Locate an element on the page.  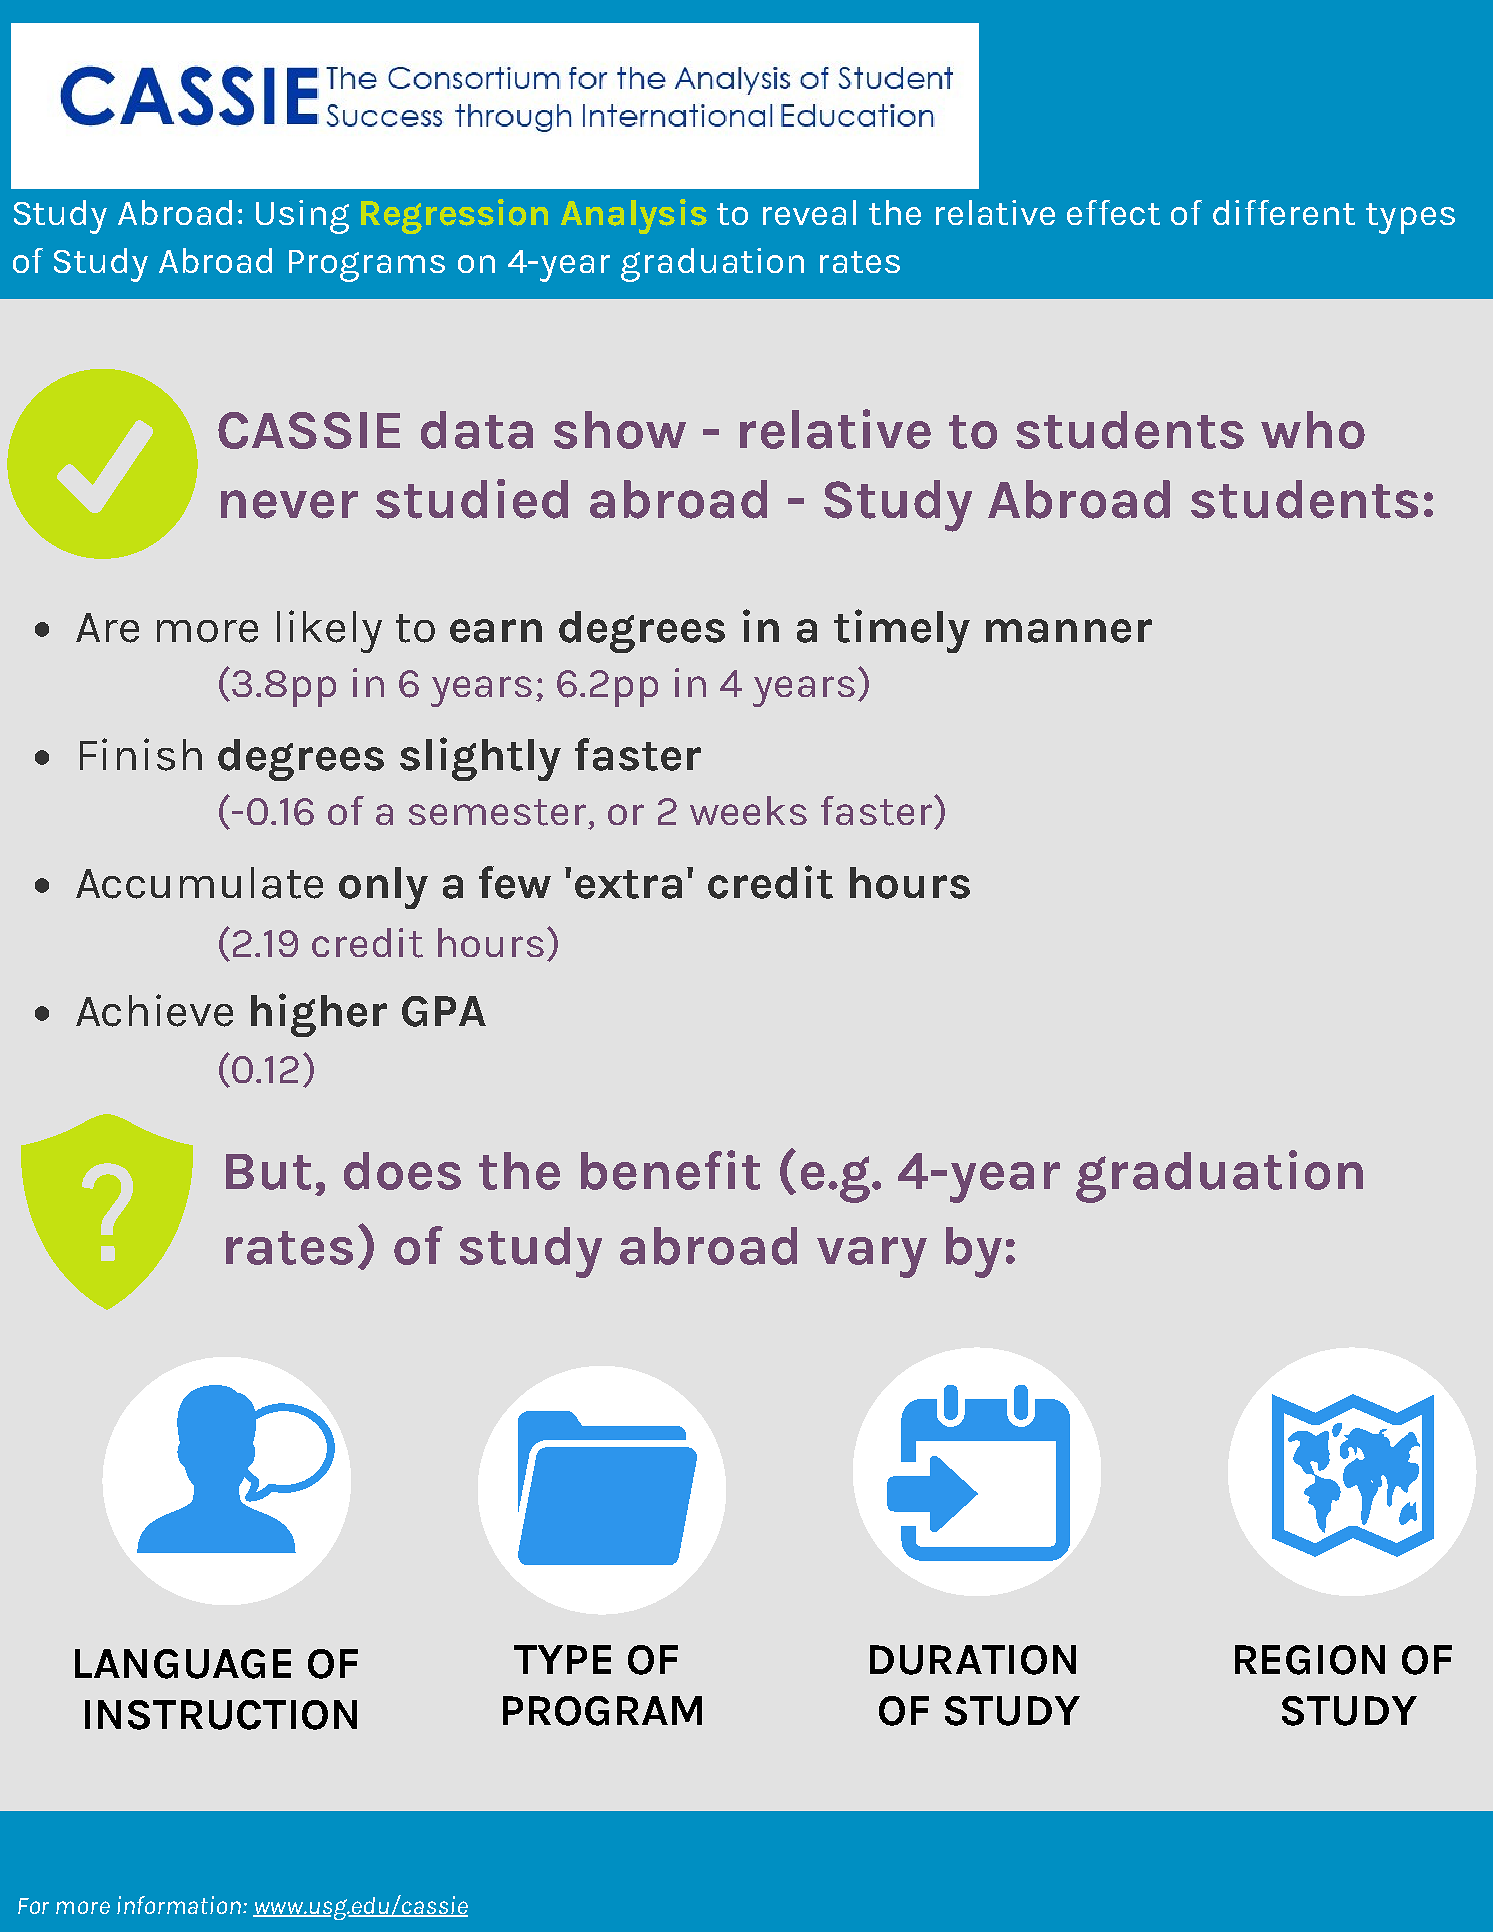
Using is located at coordinates (302, 217).
